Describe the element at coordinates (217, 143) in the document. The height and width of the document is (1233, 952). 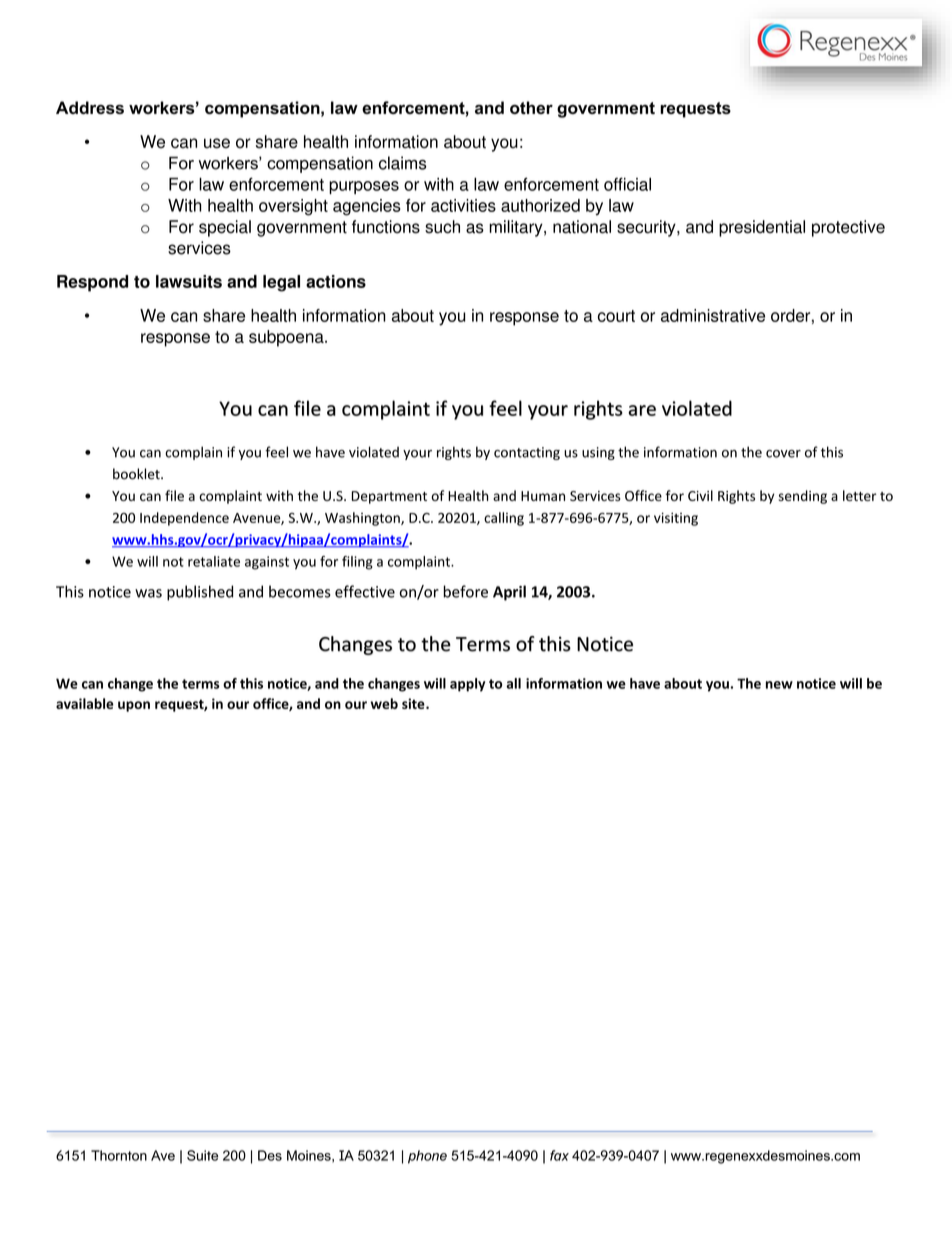
I see `use` at that location.
